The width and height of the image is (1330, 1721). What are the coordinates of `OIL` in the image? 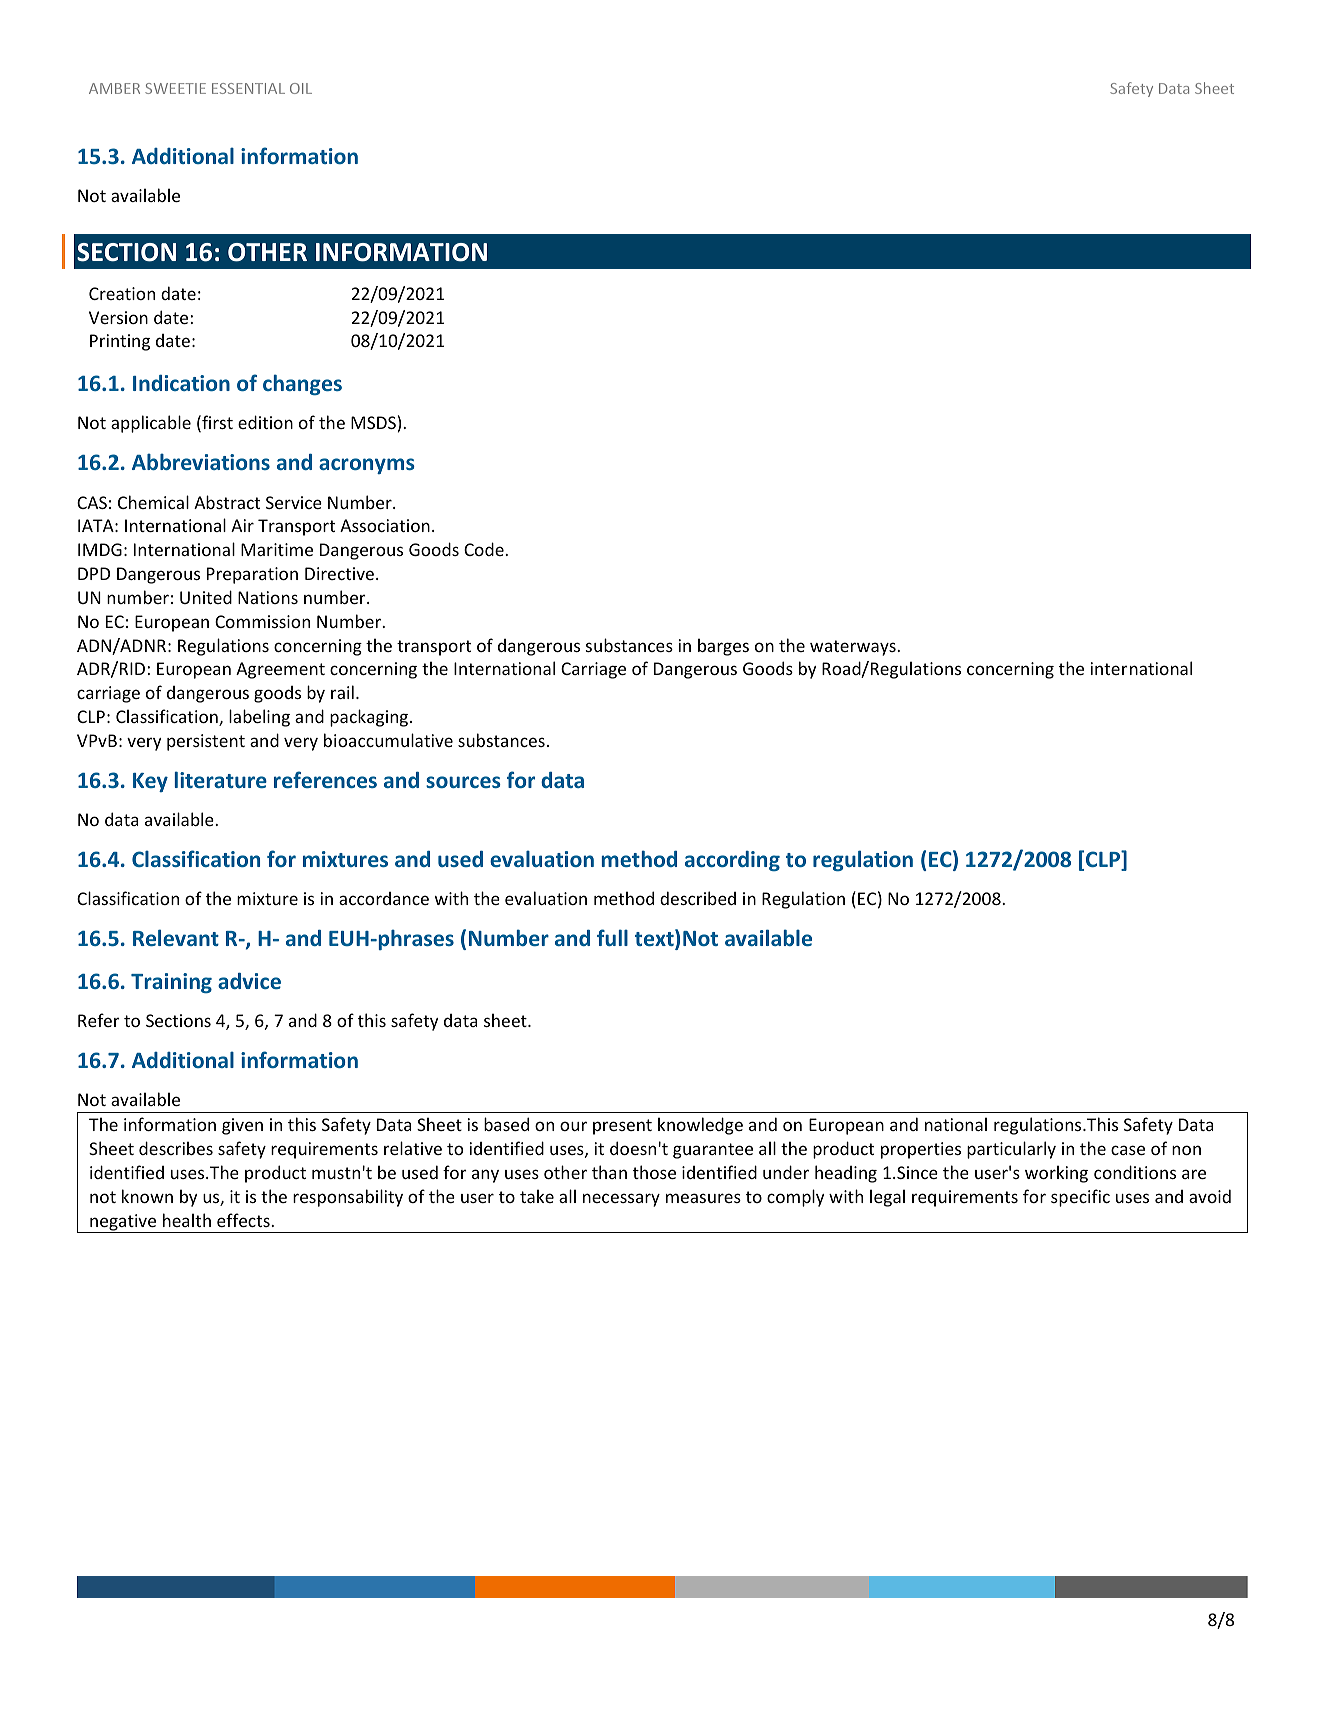 It's located at (301, 88).
